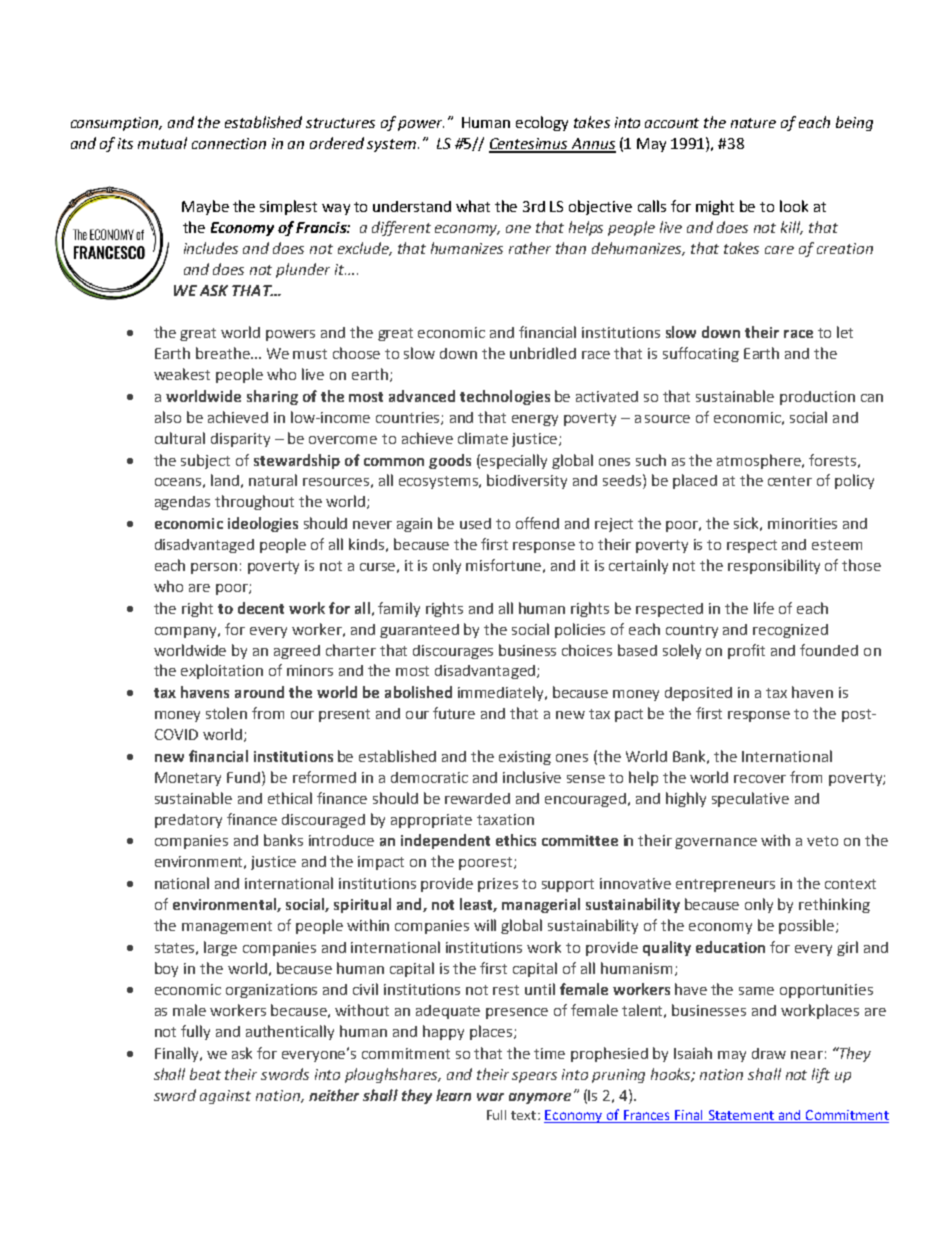 The width and height of the screenshot is (952, 1233). I want to click on recognized, so click(790, 631).
